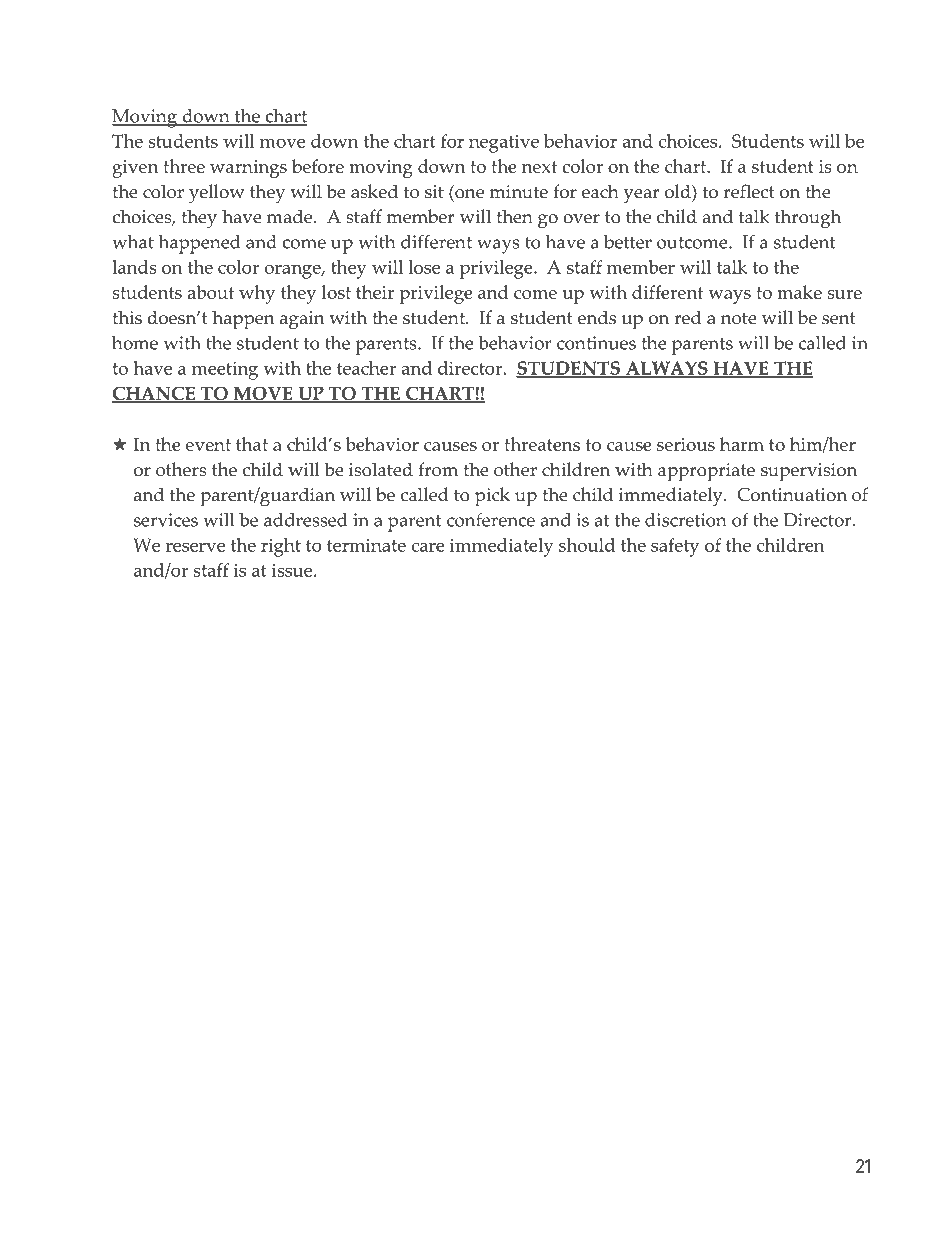  What do you see at coordinates (195, 547) in the document?
I see `reserve` at bounding box center [195, 547].
